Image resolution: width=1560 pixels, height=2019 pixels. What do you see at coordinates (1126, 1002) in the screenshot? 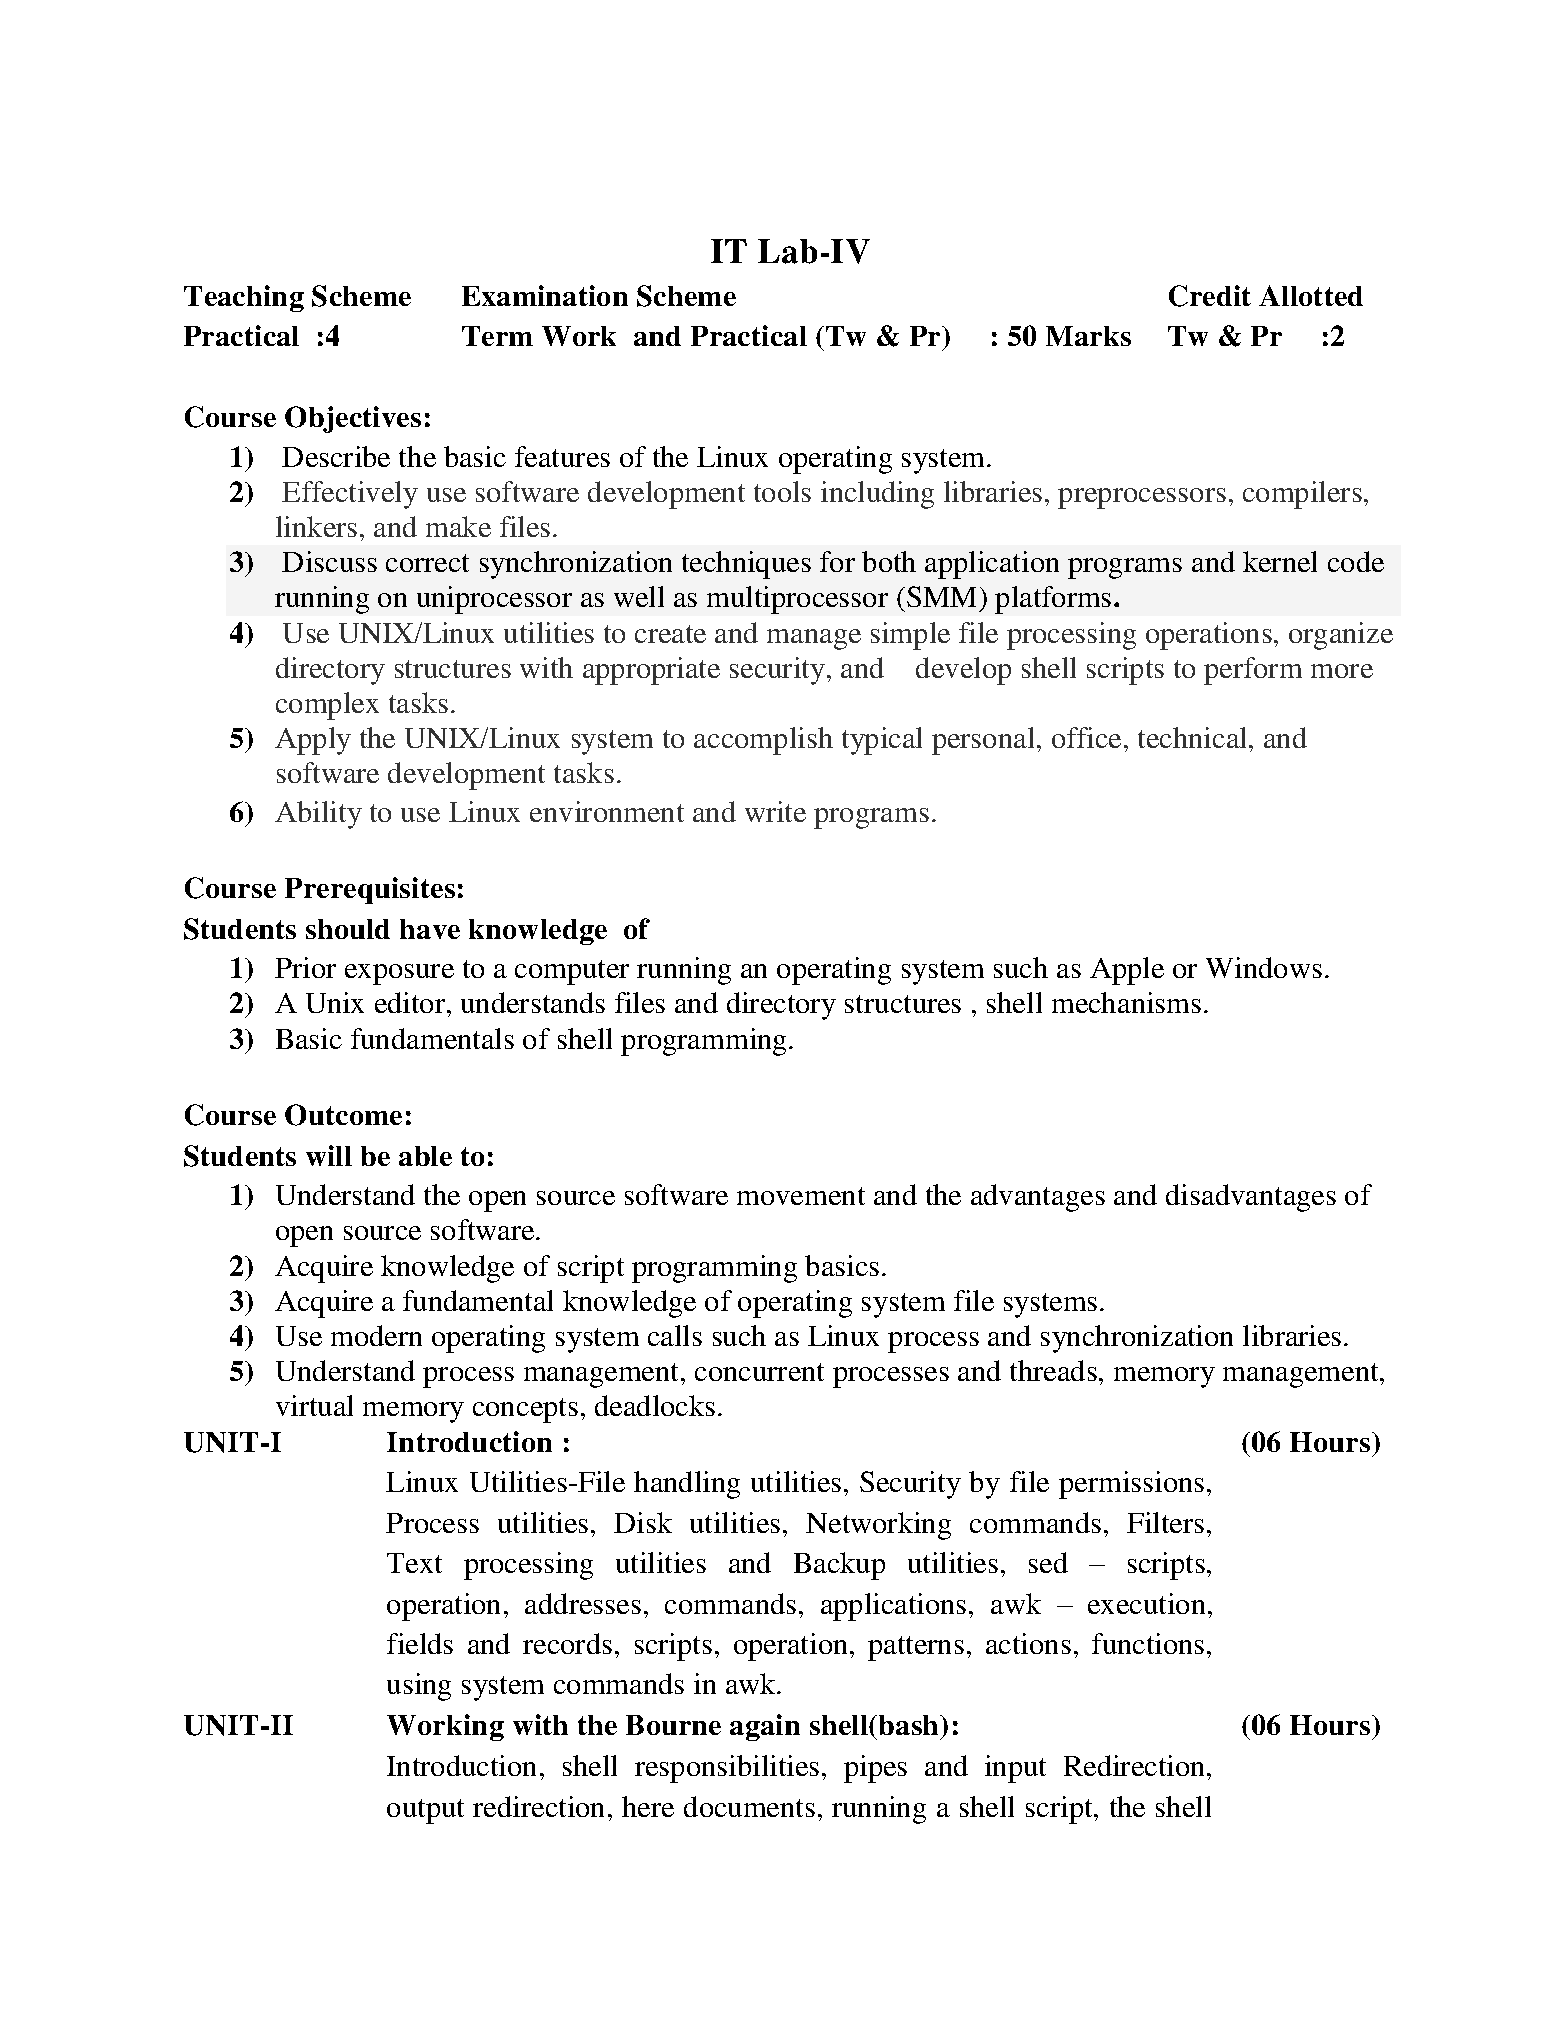
I see `mechanisms` at bounding box center [1126, 1002].
